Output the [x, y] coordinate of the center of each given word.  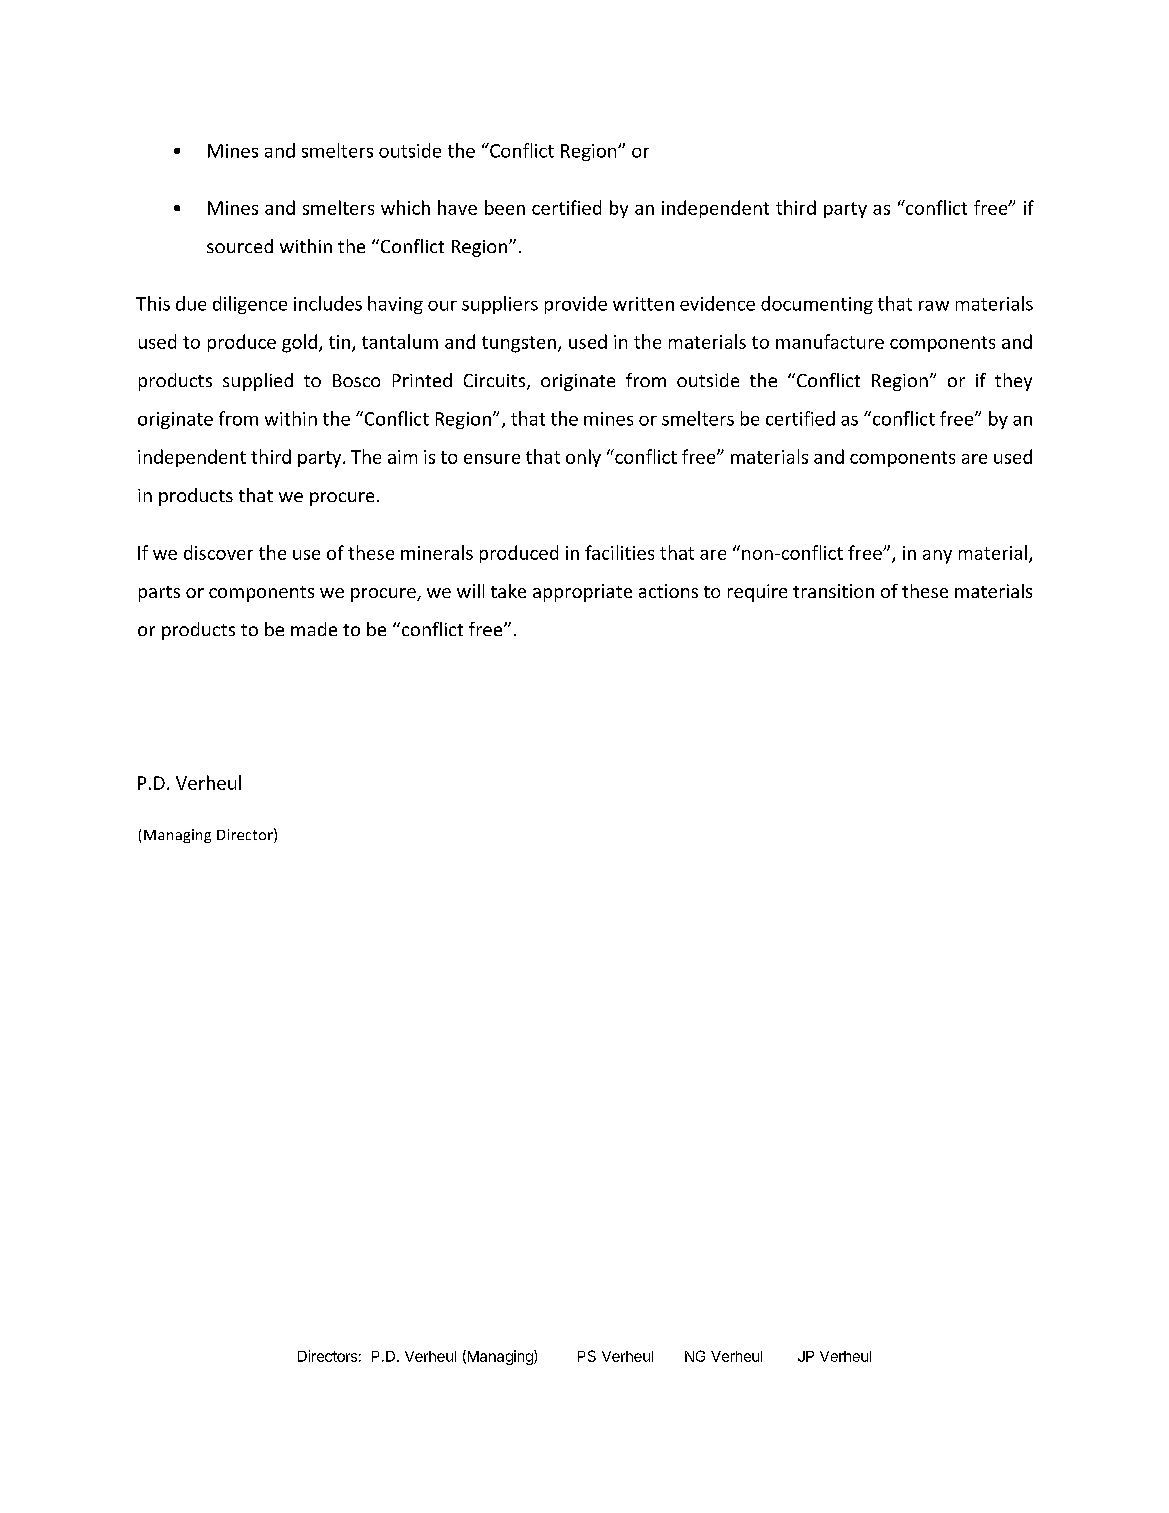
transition [833, 591]
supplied [258, 382]
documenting [817, 305]
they [1013, 382]
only [583, 458]
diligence [250, 305]
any [937, 557]
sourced [240, 246]
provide [576, 305]
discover [218, 552]
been [505, 207]
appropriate [582, 593]
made [314, 629]
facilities [619, 552]
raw [934, 306]
